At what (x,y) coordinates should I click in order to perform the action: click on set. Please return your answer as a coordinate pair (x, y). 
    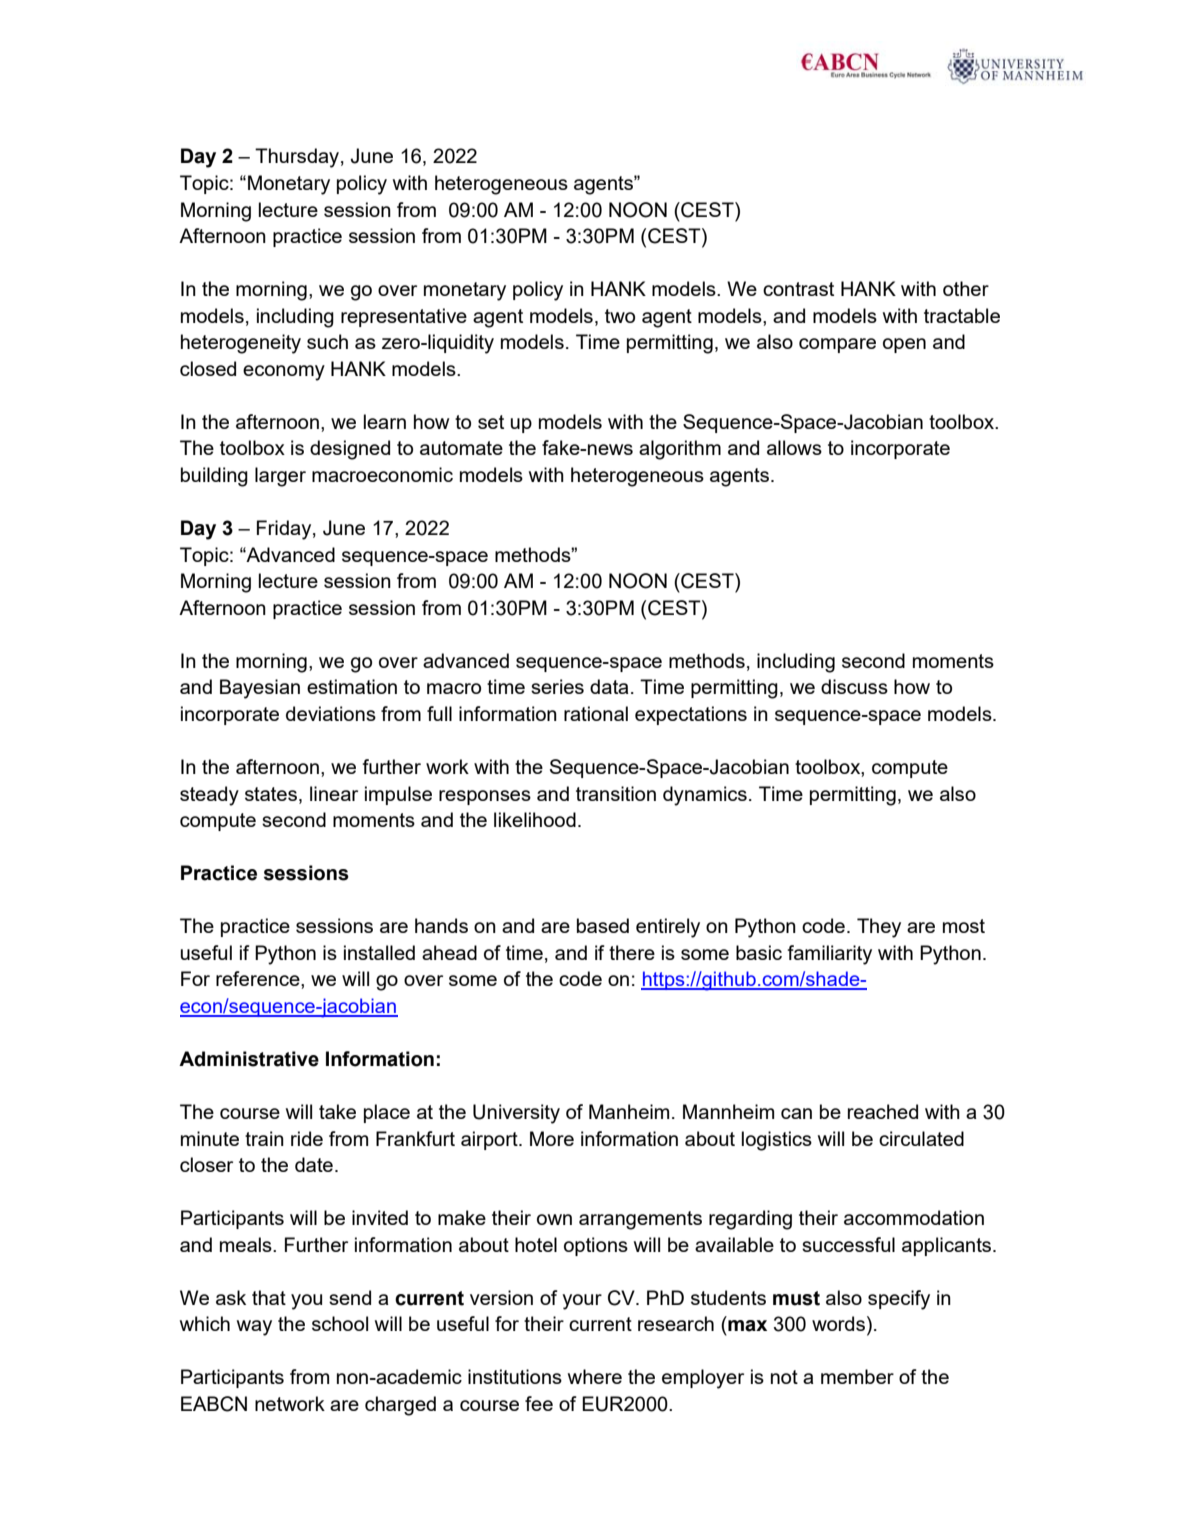
    Looking at the image, I should click on (491, 422).
